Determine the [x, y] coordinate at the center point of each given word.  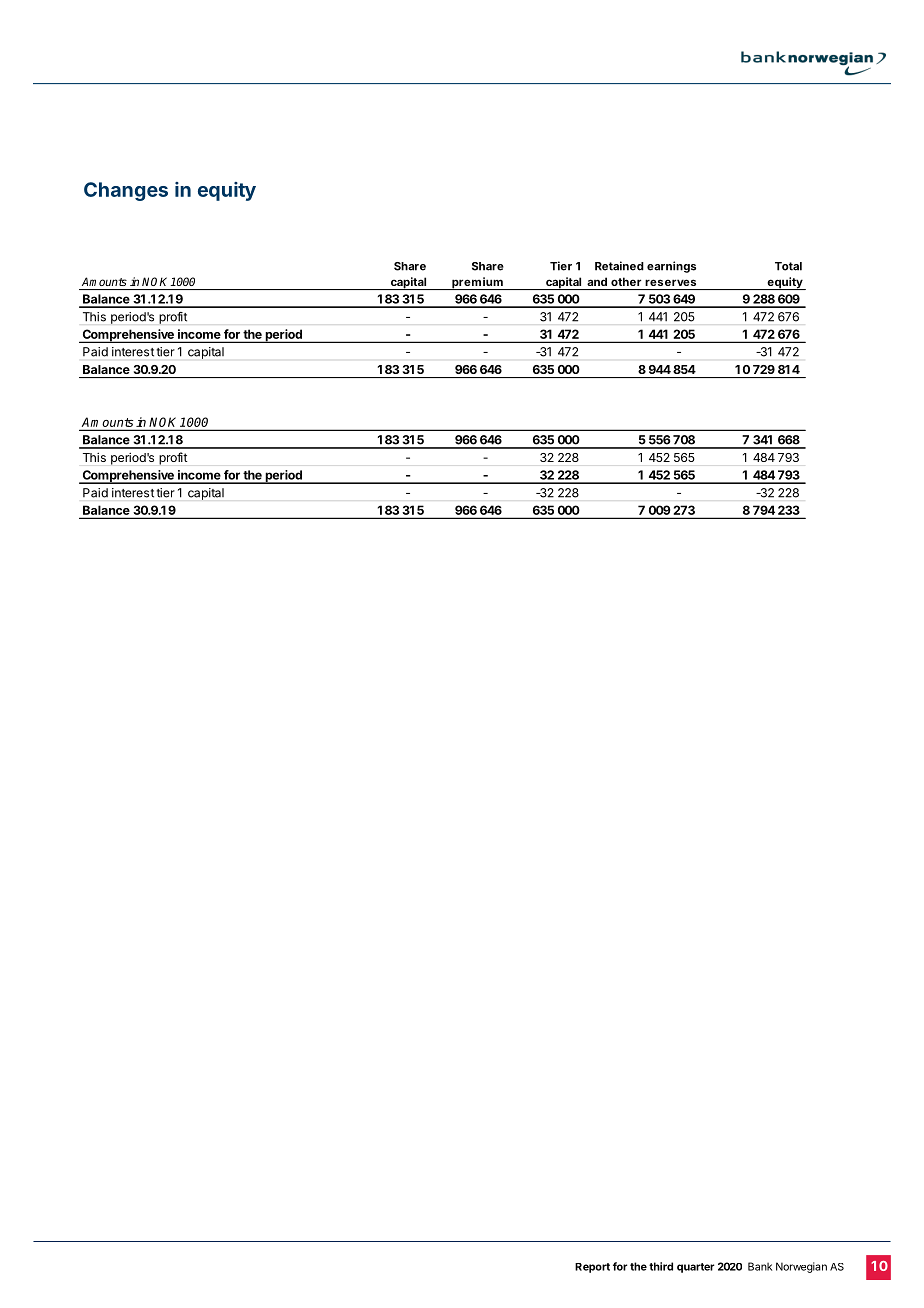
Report [592, 1268]
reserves [670, 283]
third [661, 1266]
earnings [671, 267]
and [597, 281]
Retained [619, 266]
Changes [126, 191]
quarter [696, 1268]
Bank [760, 1266]
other [626, 281]
